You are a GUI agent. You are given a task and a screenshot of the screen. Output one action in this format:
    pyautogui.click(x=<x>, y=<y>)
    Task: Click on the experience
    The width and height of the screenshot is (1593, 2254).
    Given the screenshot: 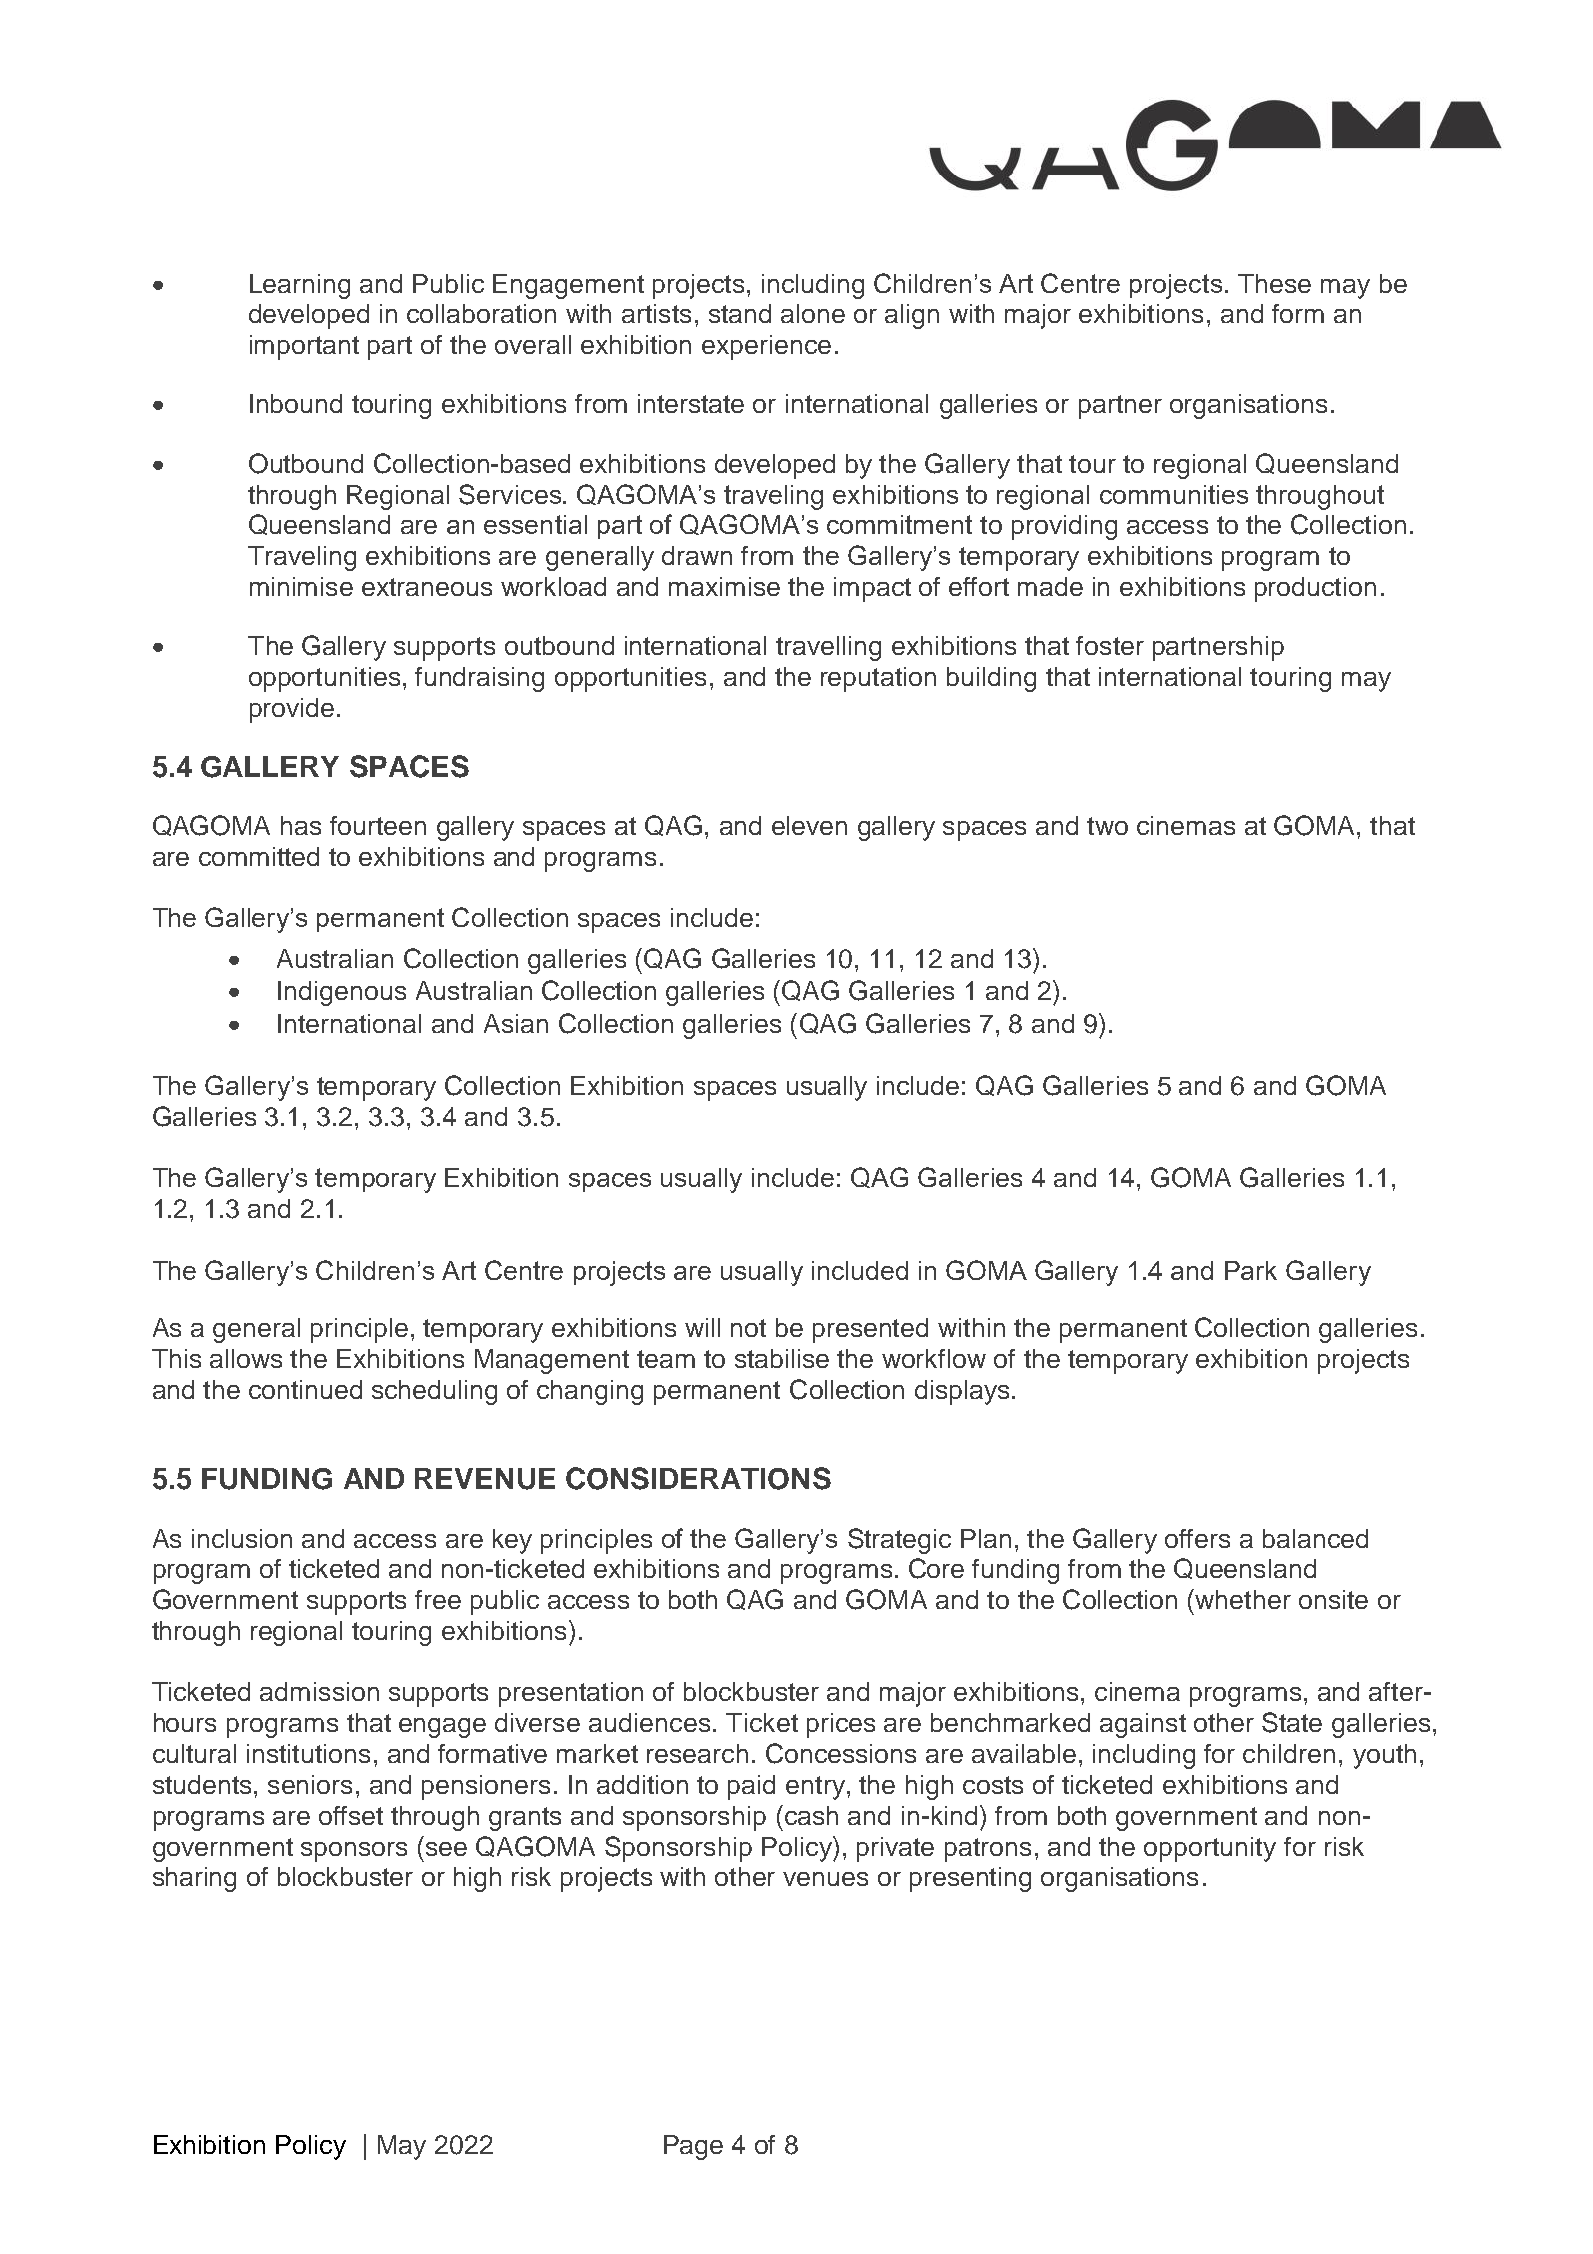 What is the action you would take?
    pyautogui.click(x=766, y=347)
